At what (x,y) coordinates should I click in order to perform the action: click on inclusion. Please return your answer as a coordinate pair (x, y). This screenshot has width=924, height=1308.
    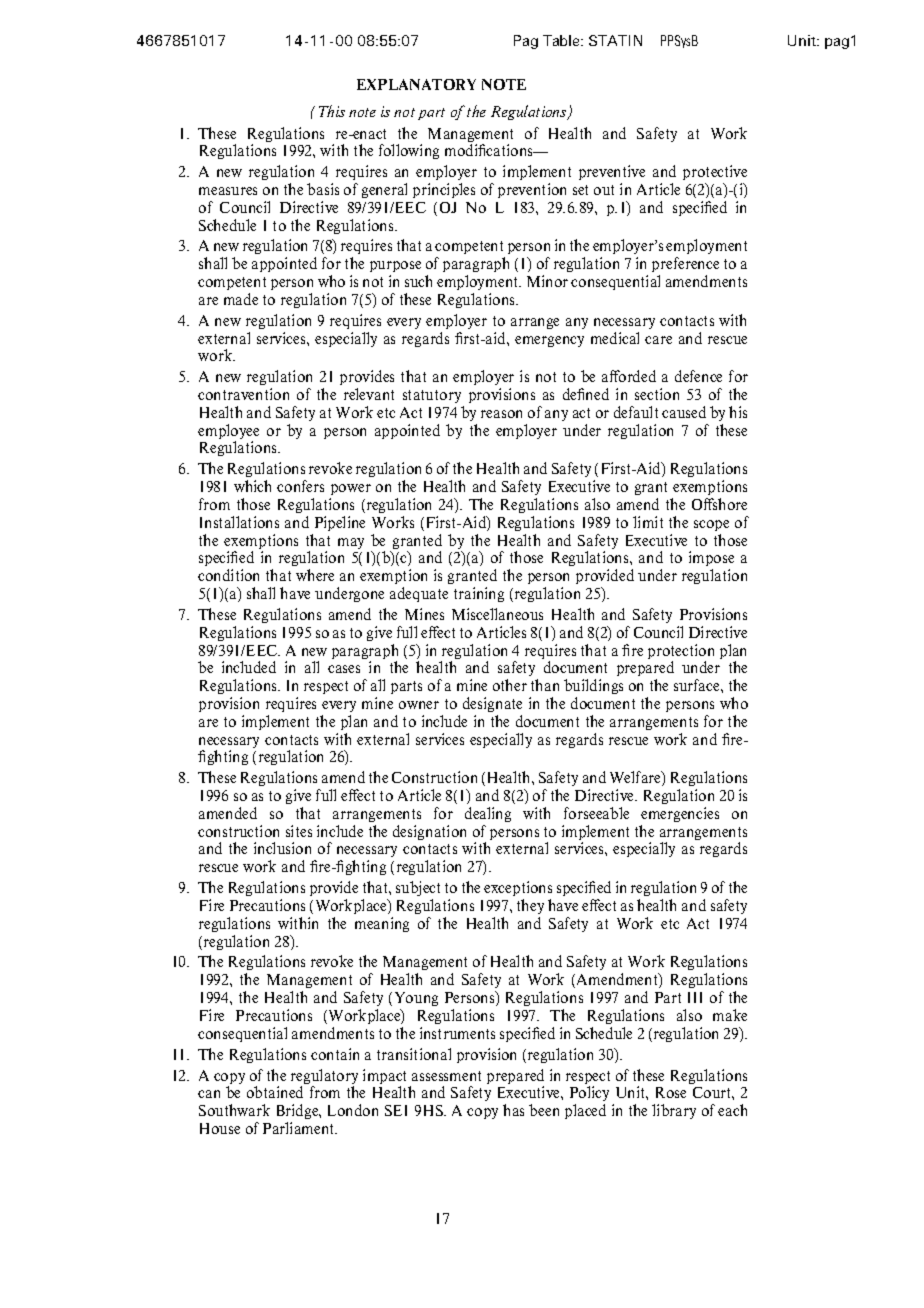
    Looking at the image, I should click on (282, 848).
